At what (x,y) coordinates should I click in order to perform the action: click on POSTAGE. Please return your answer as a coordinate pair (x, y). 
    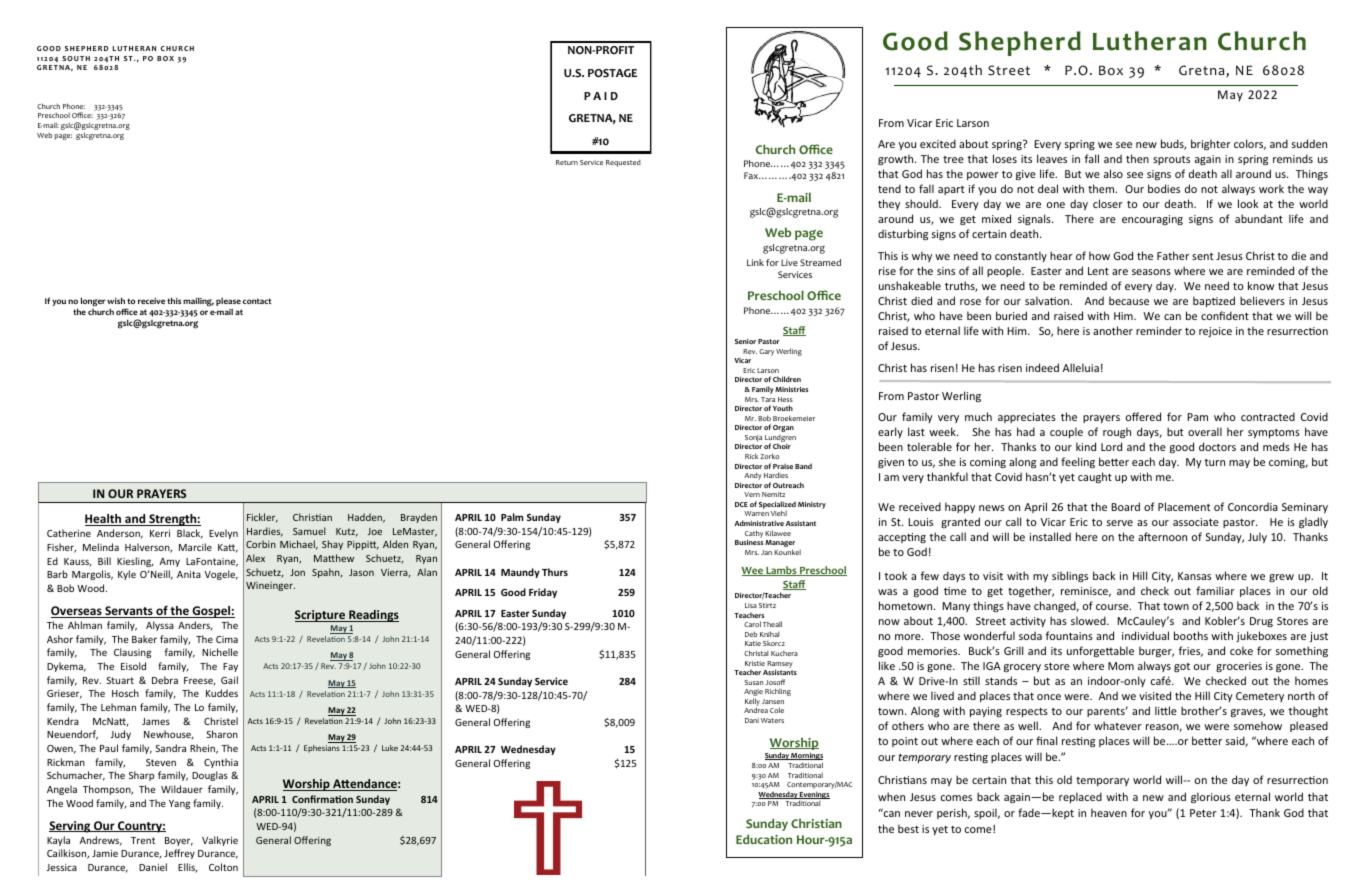
    Looking at the image, I should click on (612, 73).
